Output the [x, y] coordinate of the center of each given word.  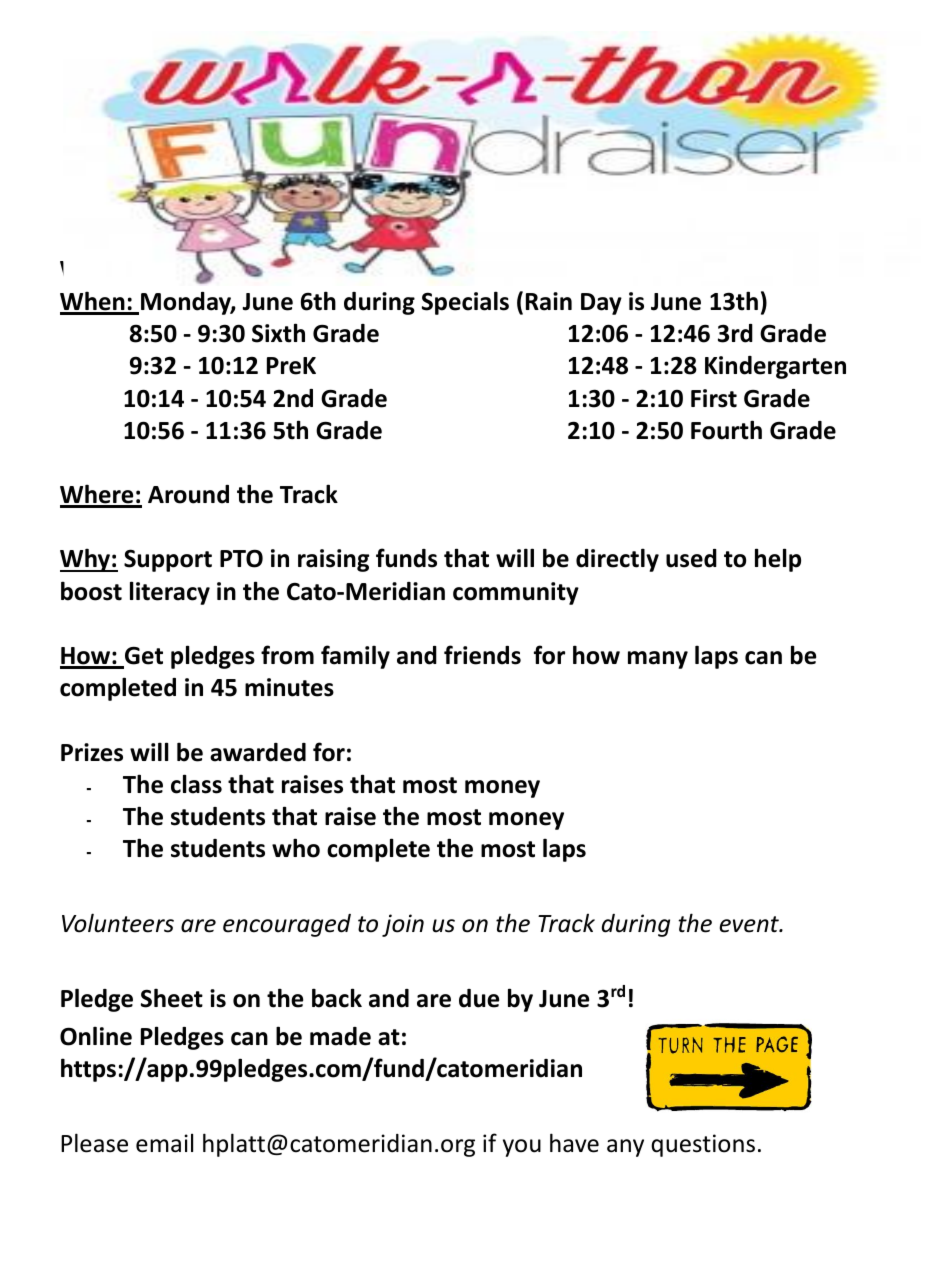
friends [482, 655]
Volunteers [118, 923]
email [164, 1143]
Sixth [278, 333]
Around [188, 494]
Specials [465, 303]
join [403, 925]
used [691, 558]
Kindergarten [775, 367]
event [750, 924]
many [658, 660]
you [522, 1148]
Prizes [92, 752]
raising [333, 560]
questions [703, 1145]
